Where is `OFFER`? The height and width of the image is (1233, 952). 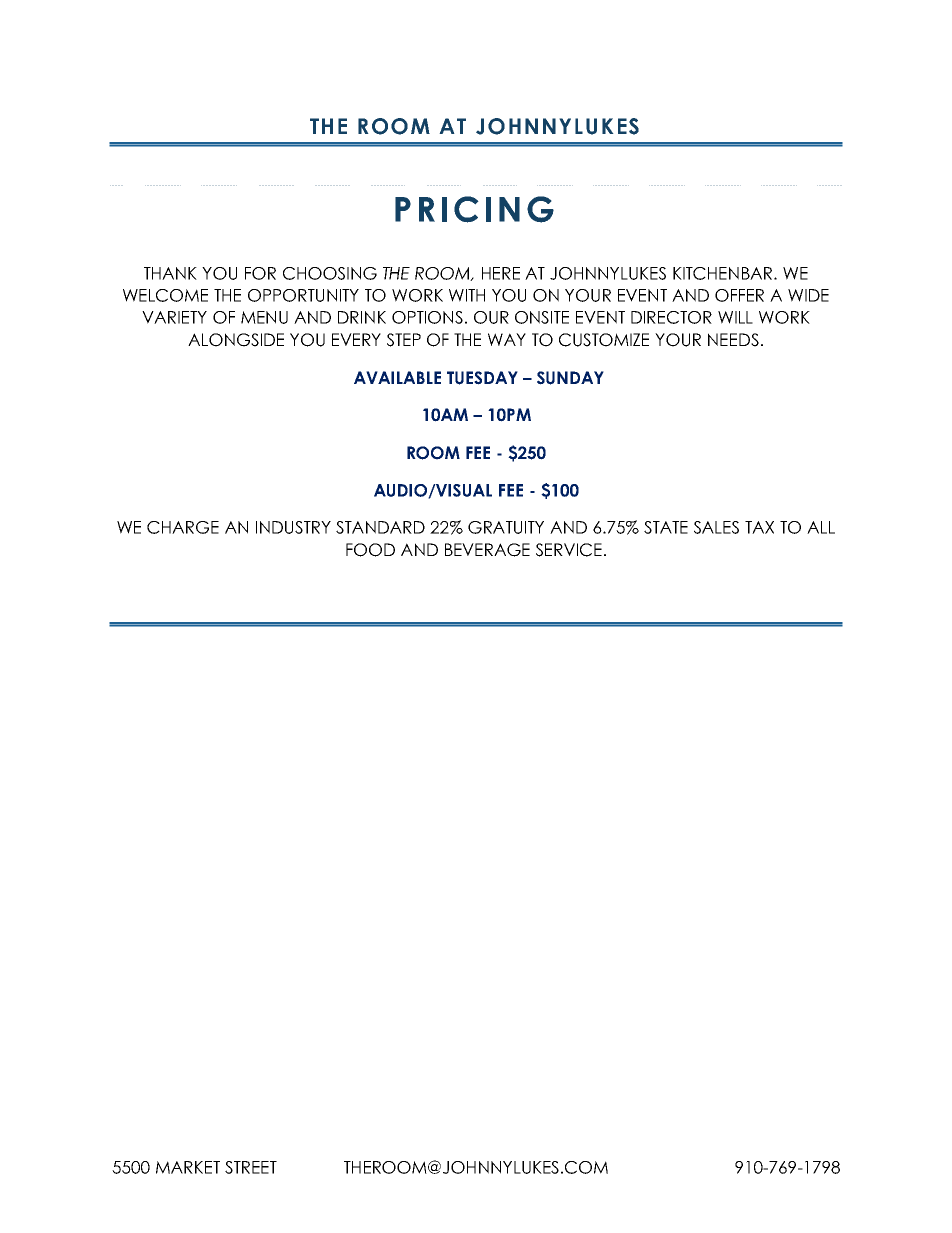 OFFER is located at coordinates (739, 295).
